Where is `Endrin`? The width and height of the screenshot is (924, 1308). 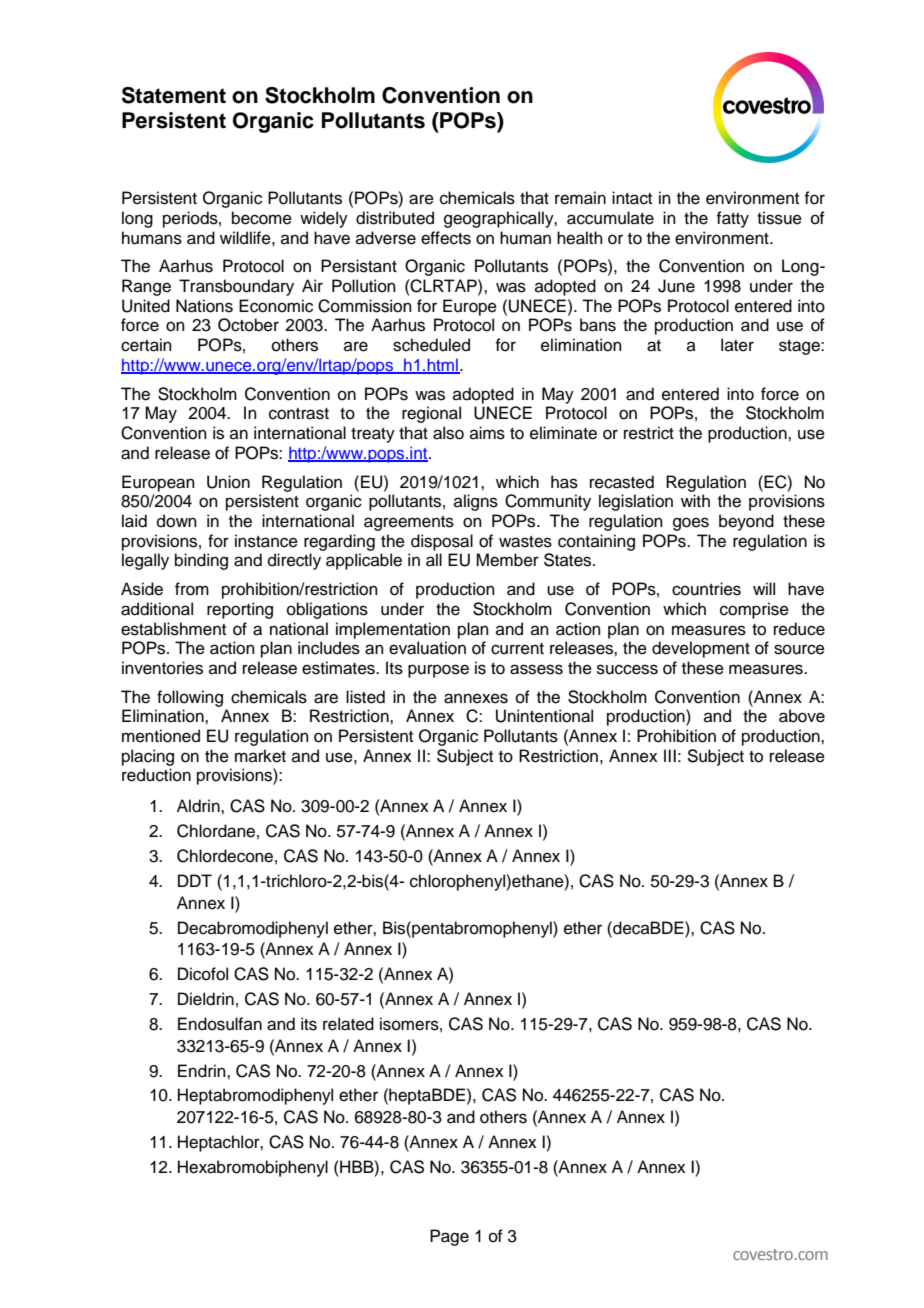 Endrin is located at coordinates (203, 1071).
